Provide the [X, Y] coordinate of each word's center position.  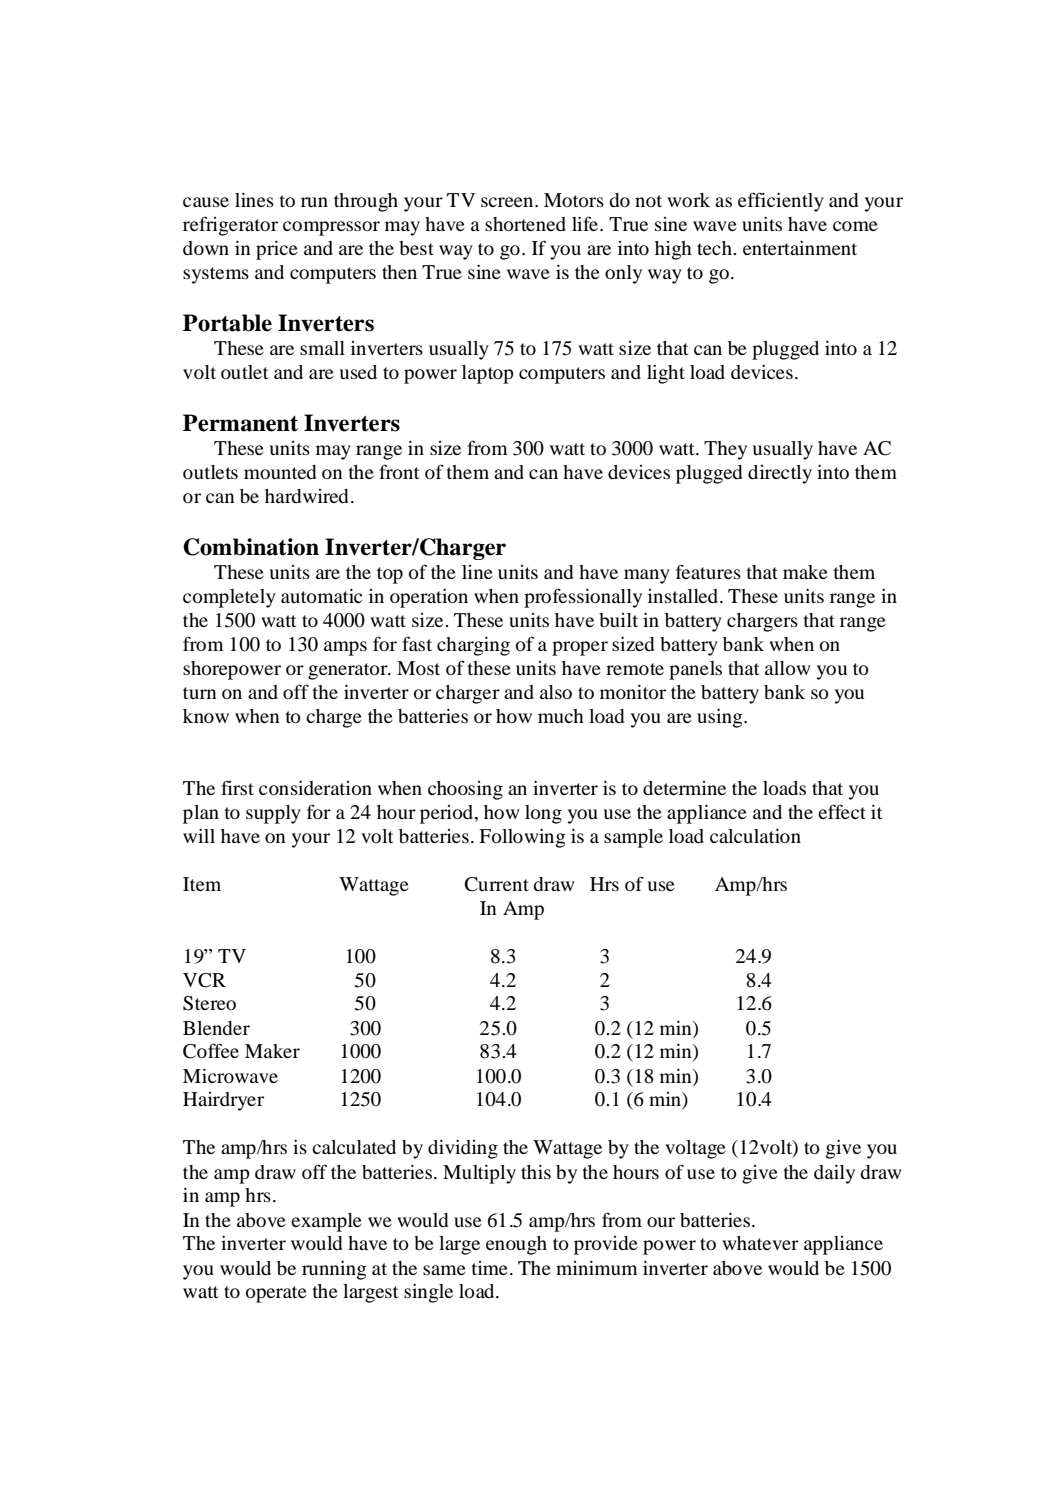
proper [580, 648]
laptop [488, 374]
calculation [755, 836]
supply [273, 814]
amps [345, 648]
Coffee [211, 1051]
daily [834, 1174]
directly [780, 474]
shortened [525, 224]
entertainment [800, 248]
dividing [463, 1149]
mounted [280, 472]
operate [276, 1294]
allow [788, 668]
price [277, 250]
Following [522, 838]
